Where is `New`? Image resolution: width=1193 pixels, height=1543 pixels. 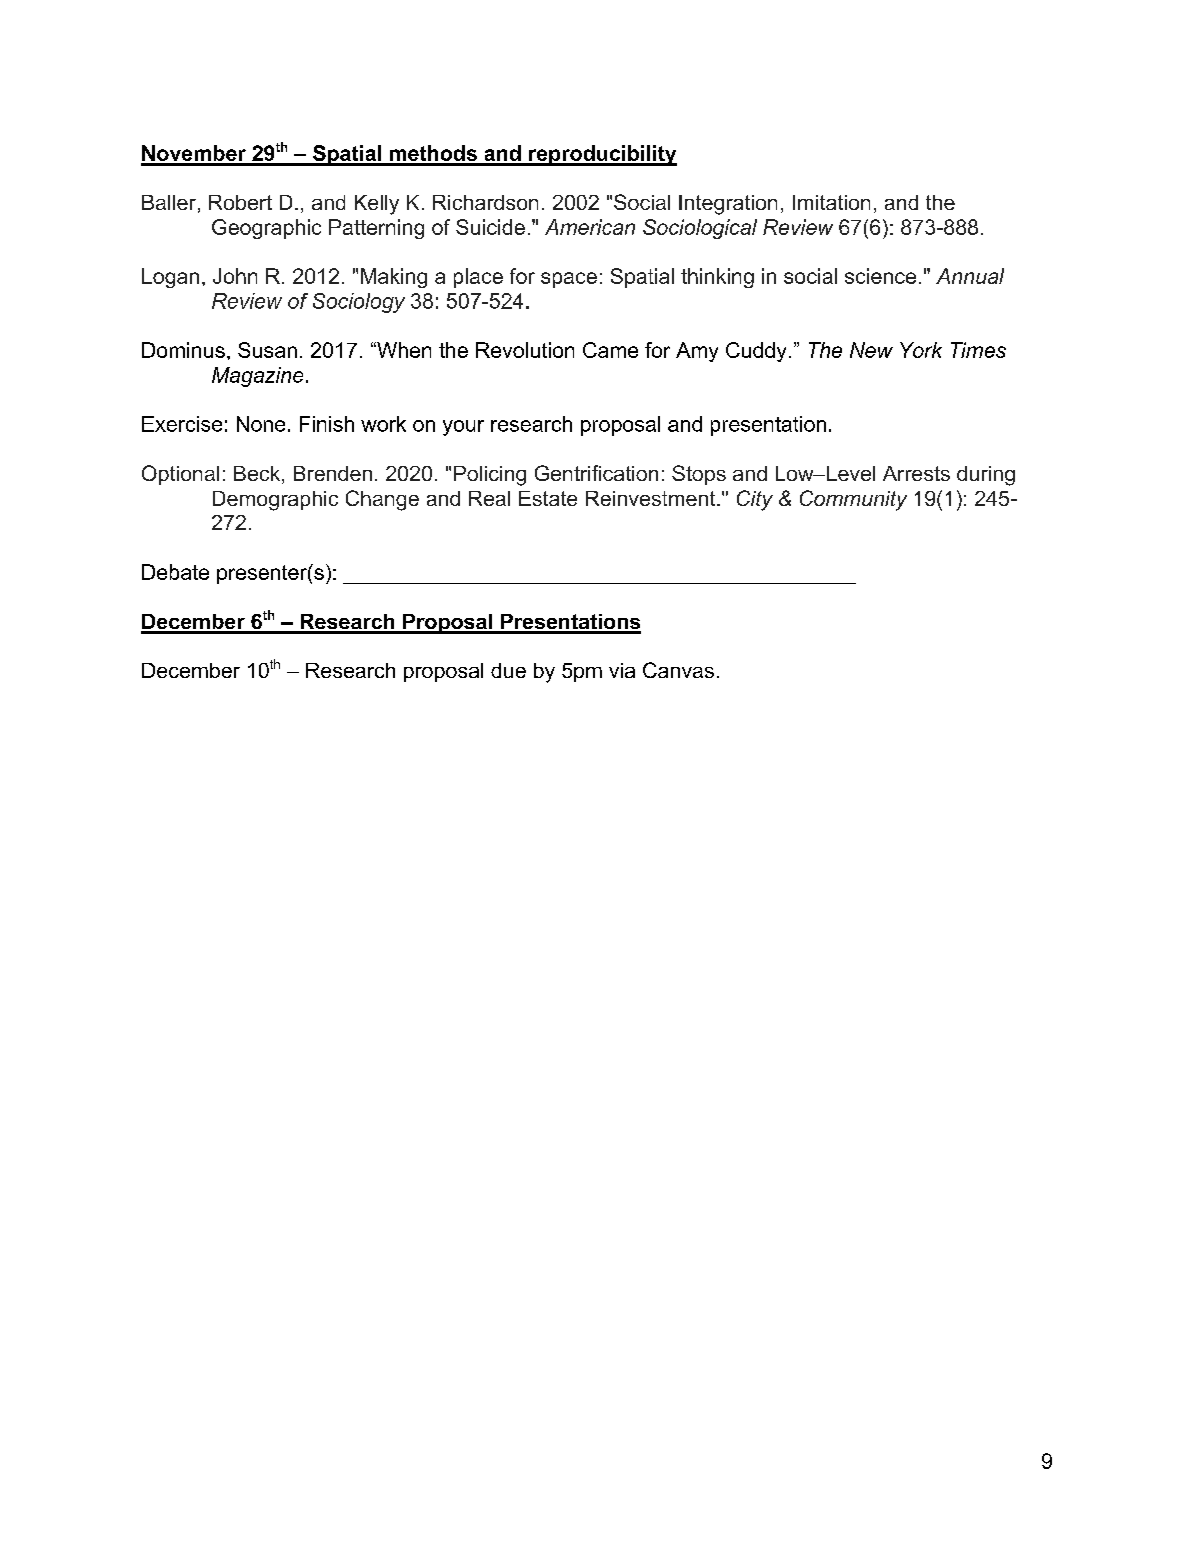
New is located at coordinates (871, 350).
